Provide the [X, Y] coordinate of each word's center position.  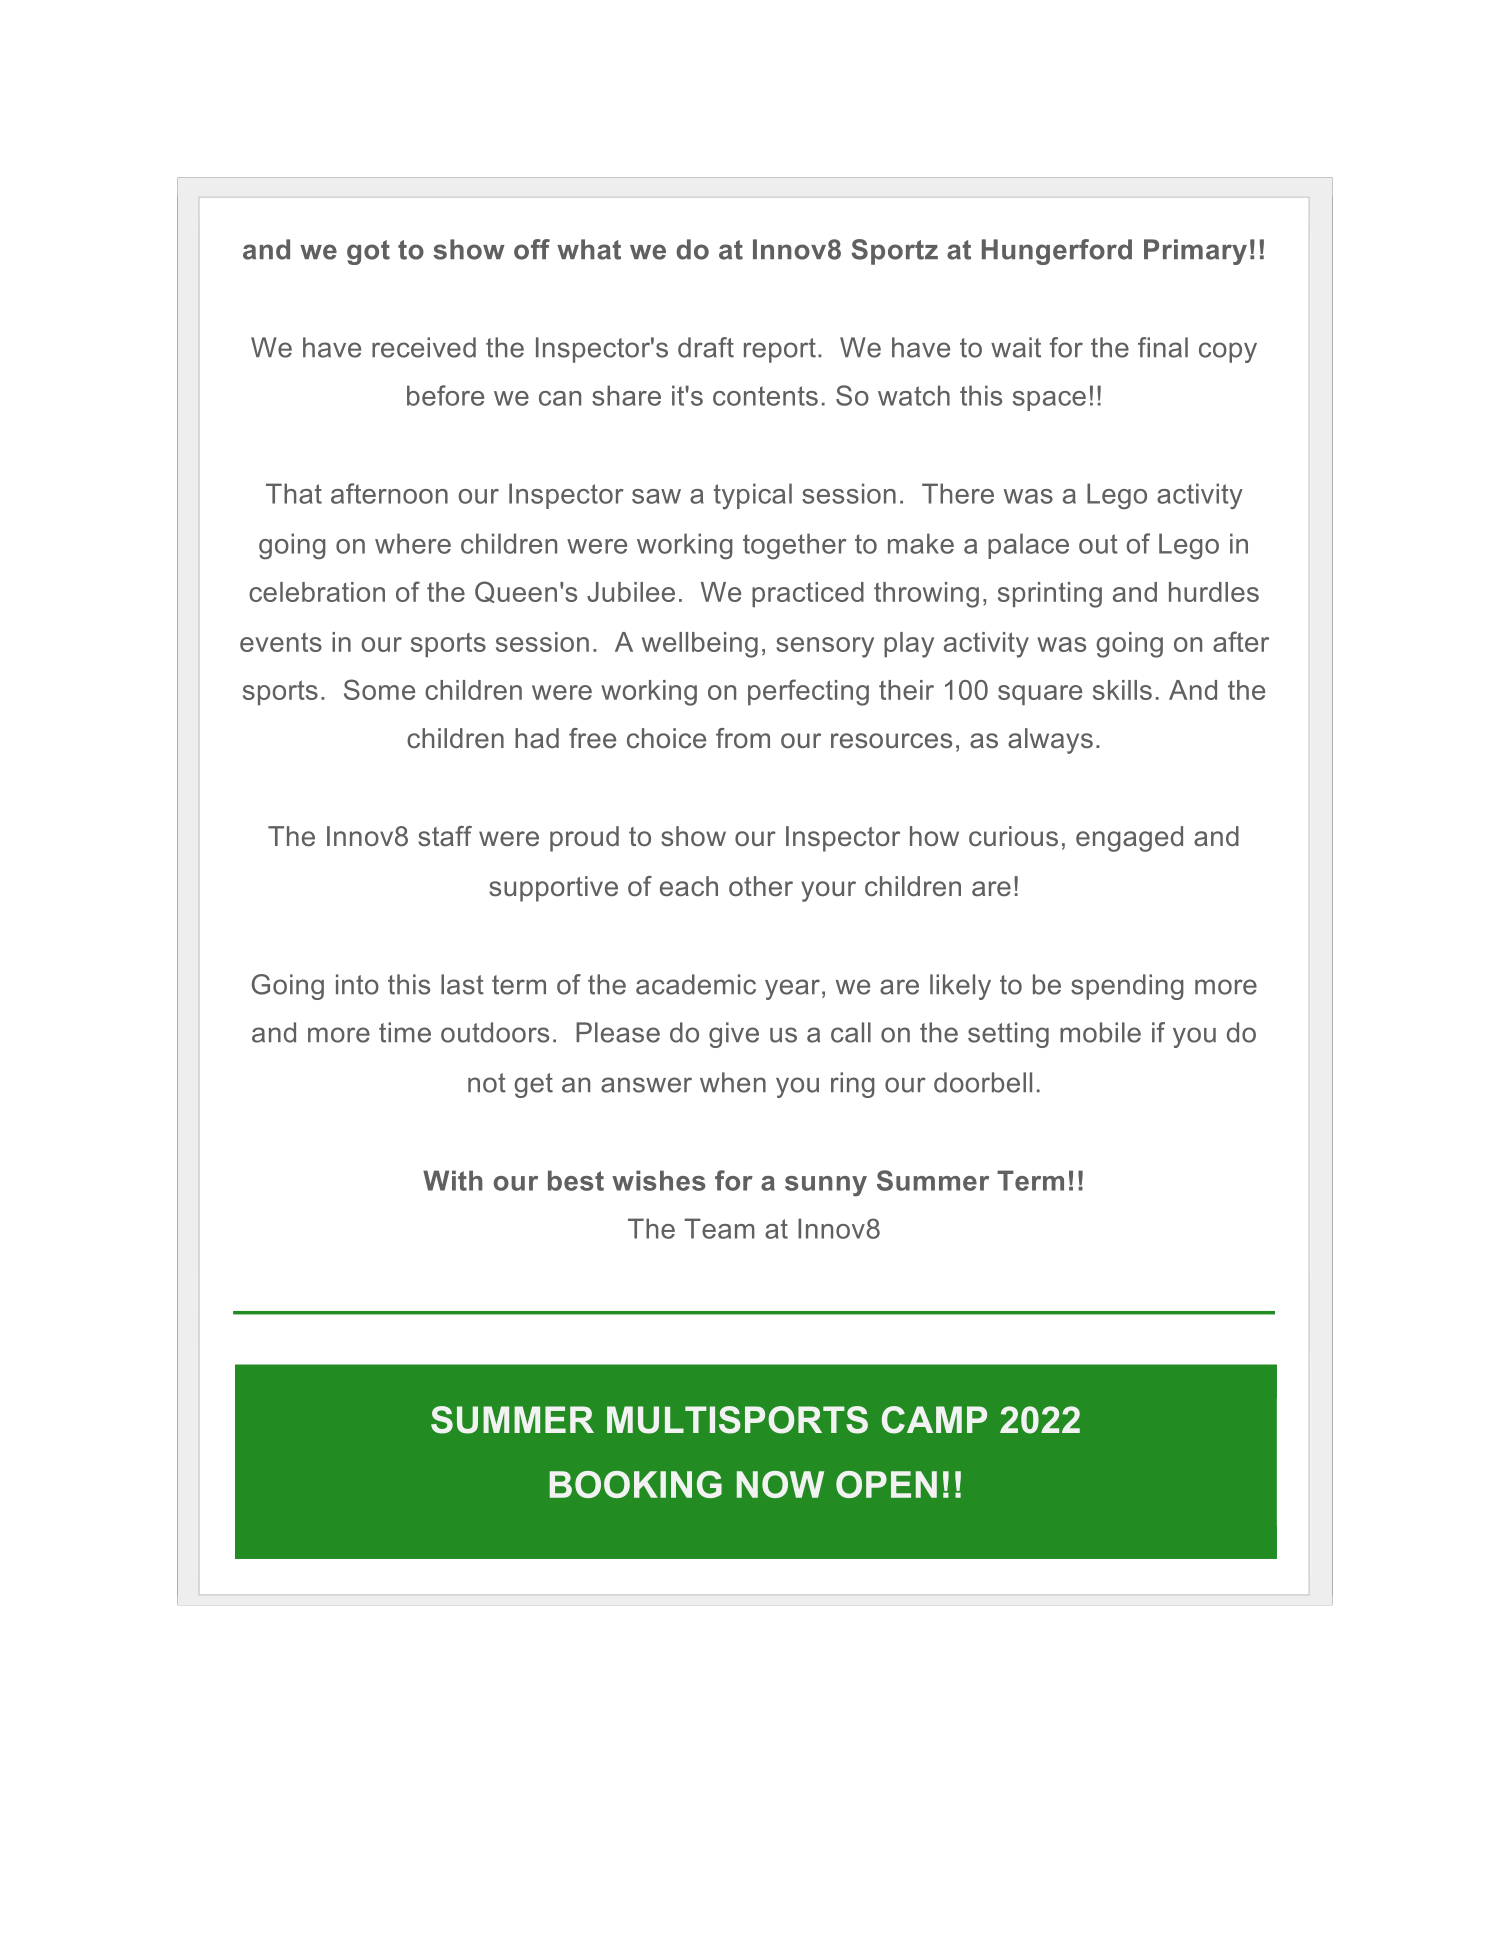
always [1050, 741]
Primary [1195, 252]
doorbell [983, 1082]
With [453, 1180]
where [413, 543]
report [780, 350]
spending [1127, 987]
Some [379, 689]
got [368, 252]
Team [719, 1228]
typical [753, 496]
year [792, 989]
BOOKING [636, 1484]
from [743, 738]
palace [1028, 546]
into [357, 984]
